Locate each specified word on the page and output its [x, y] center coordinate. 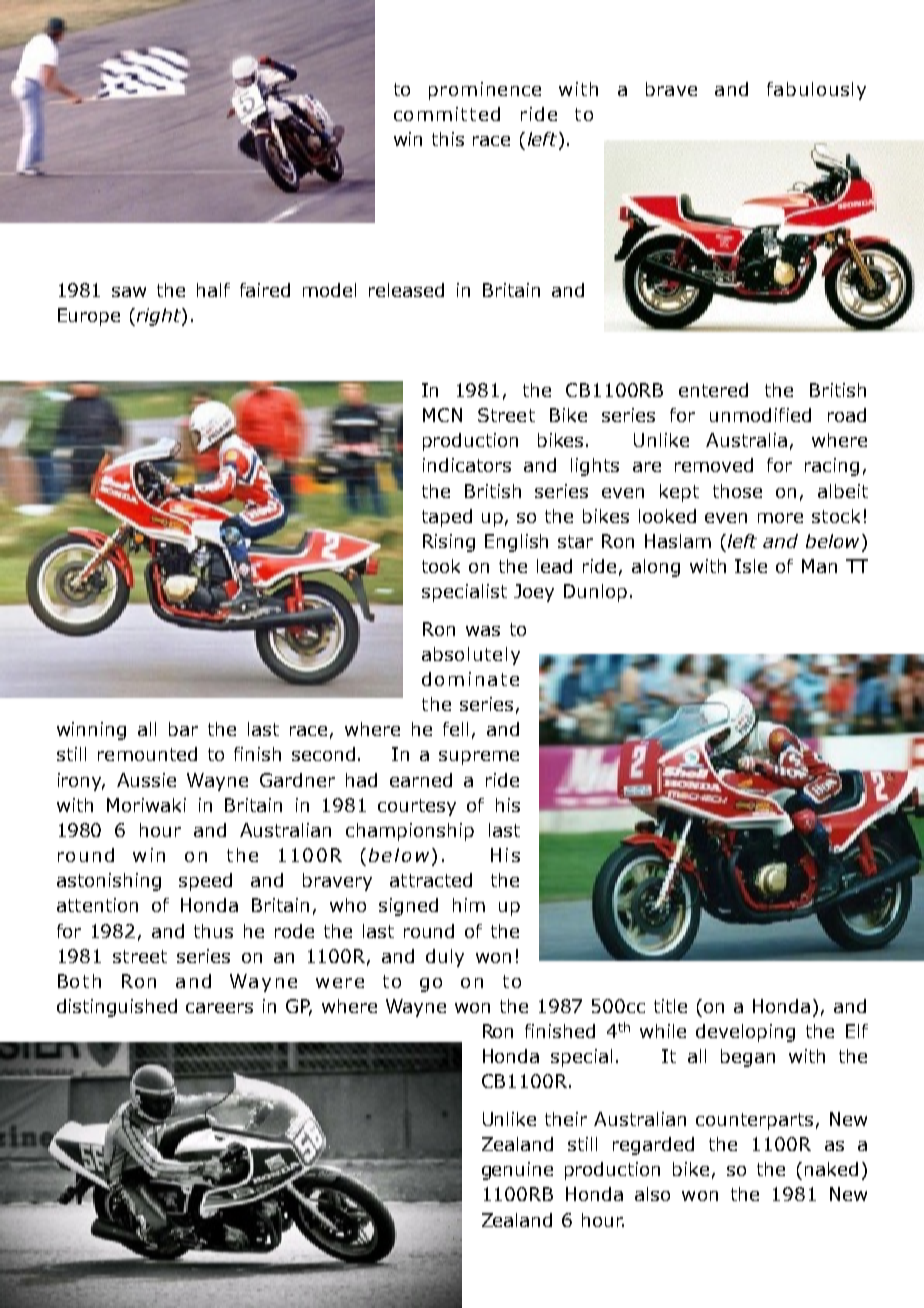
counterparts [754, 1121]
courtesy [417, 807]
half [213, 290]
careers [219, 1008]
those [737, 491]
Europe [89, 317]
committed [447, 114]
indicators [467, 465]
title [670, 1006]
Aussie [146, 780]
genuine [517, 1171]
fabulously [816, 91]
